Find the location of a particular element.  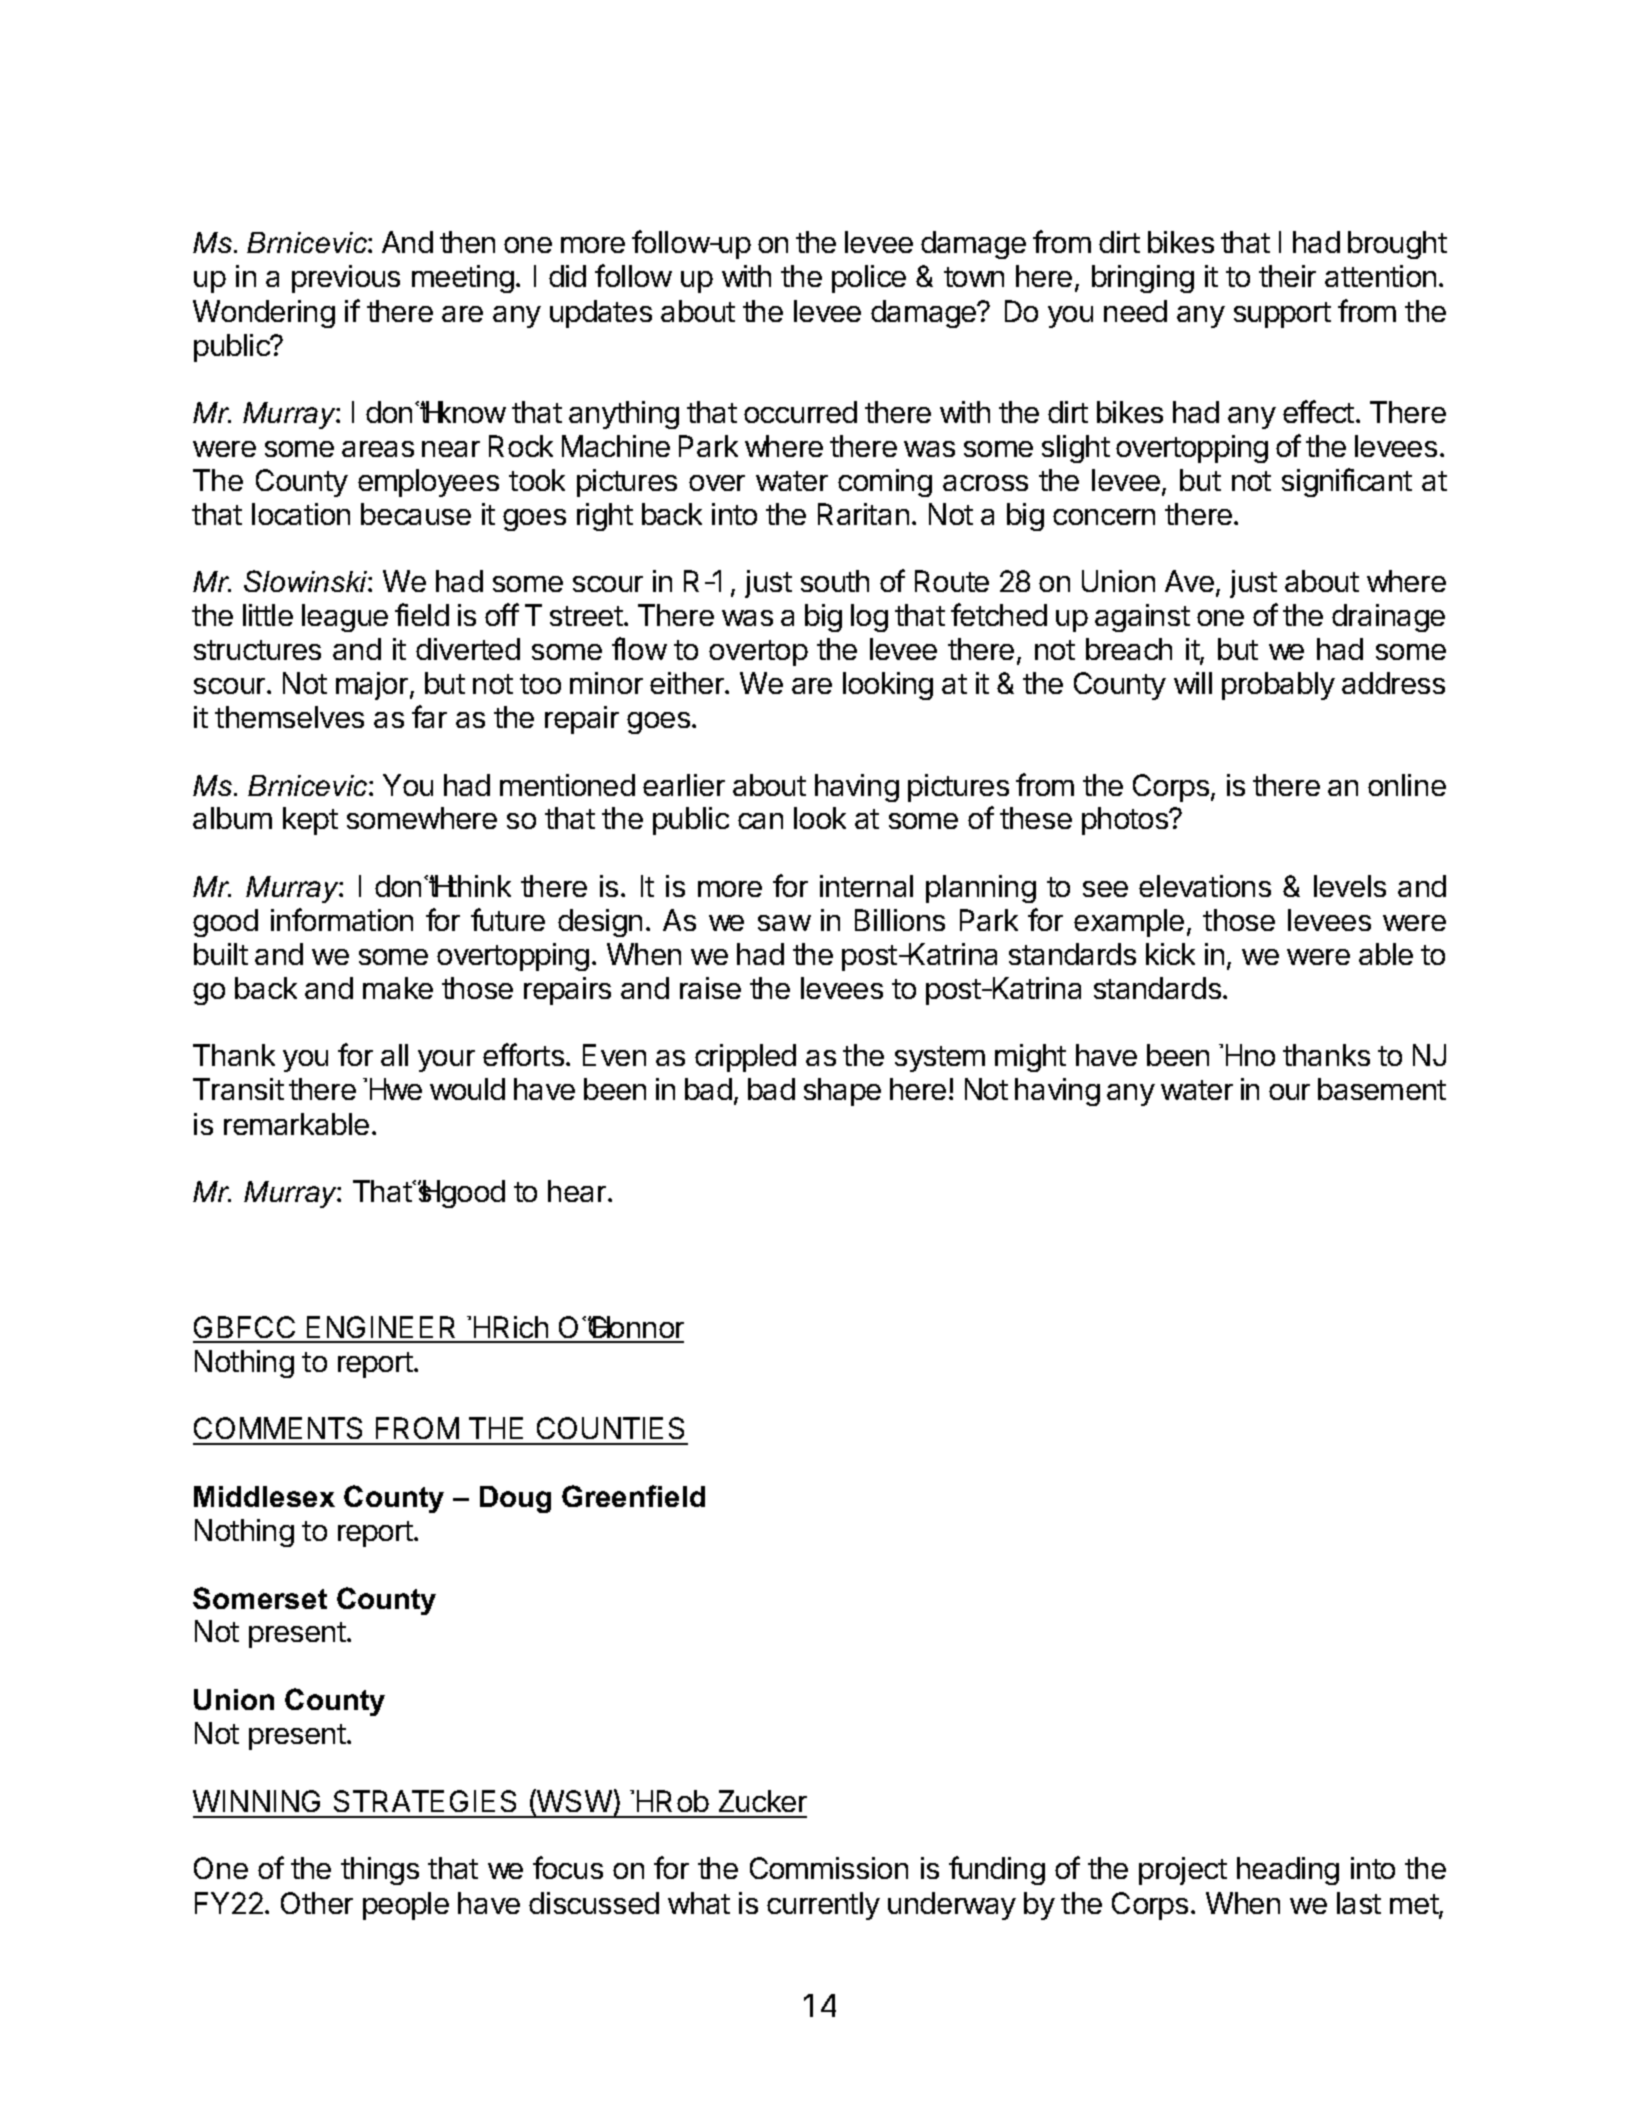

kept is located at coordinates (310, 821).
